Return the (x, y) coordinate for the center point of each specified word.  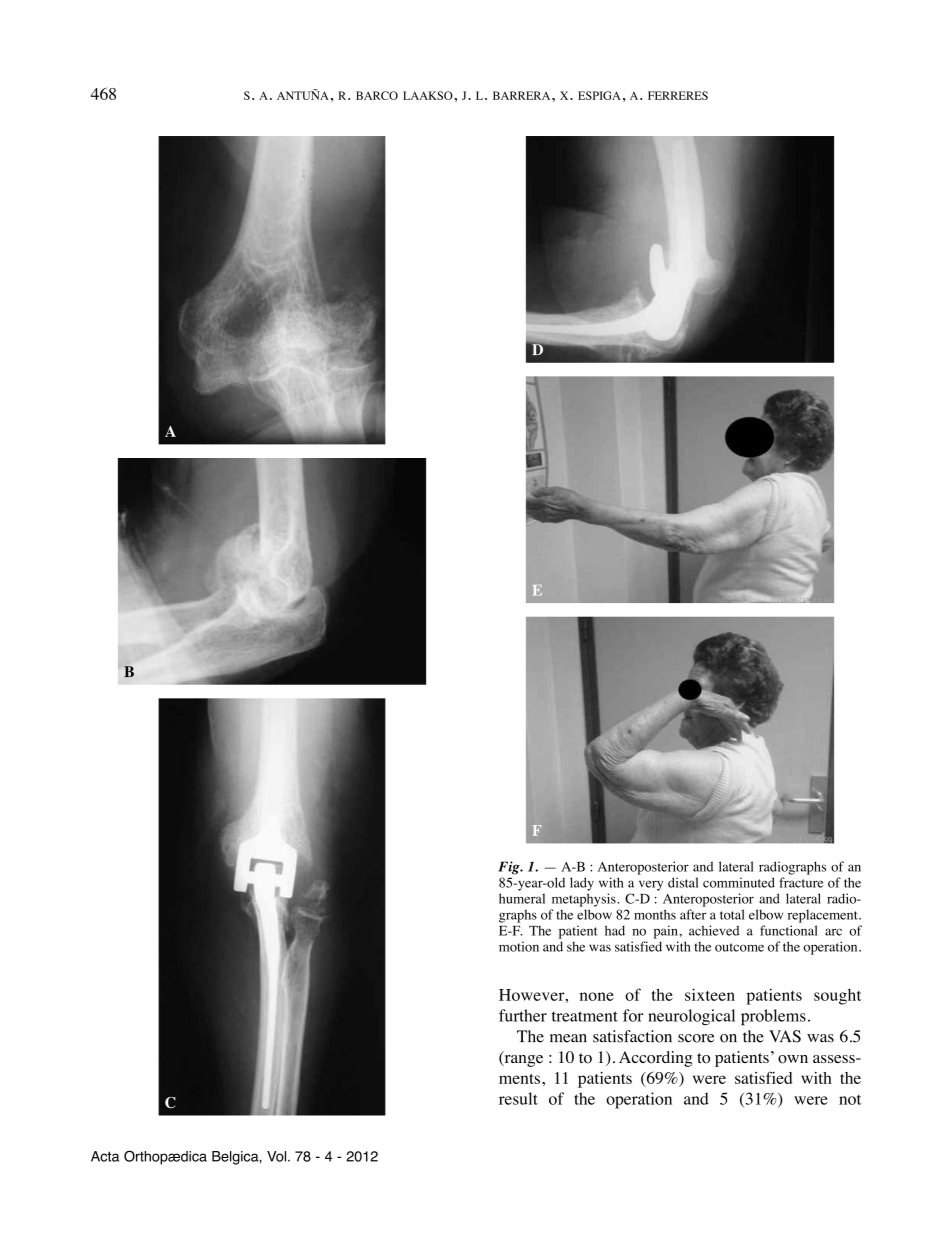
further (523, 1015)
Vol (278, 1156)
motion (519, 946)
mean (568, 1038)
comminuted (739, 882)
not (850, 1100)
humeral (522, 898)
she (576, 947)
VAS (785, 1036)
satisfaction (632, 1036)
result (518, 1098)
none (597, 996)
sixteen (710, 994)
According (656, 1059)
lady (582, 884)
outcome (739, 947)
